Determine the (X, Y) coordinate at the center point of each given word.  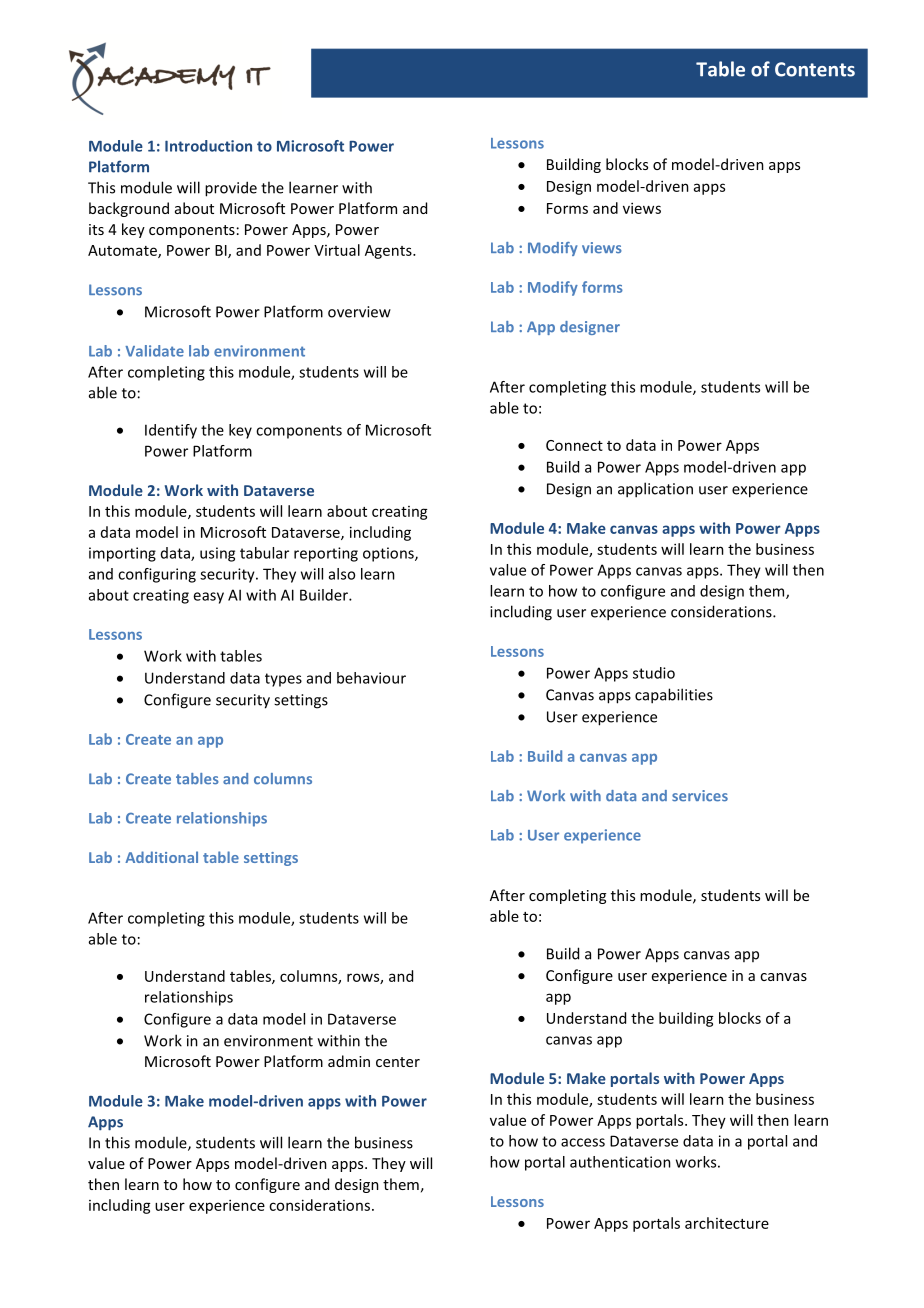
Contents (815, 69)
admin (349, 1061)
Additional (161, 857)
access (583, 1142)
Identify (171, 431)
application (655, 490)
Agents (389, 252)
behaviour (371, 678)
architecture (727, 1223)
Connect (574, 445)
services (700, 796)
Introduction (208, 146)
